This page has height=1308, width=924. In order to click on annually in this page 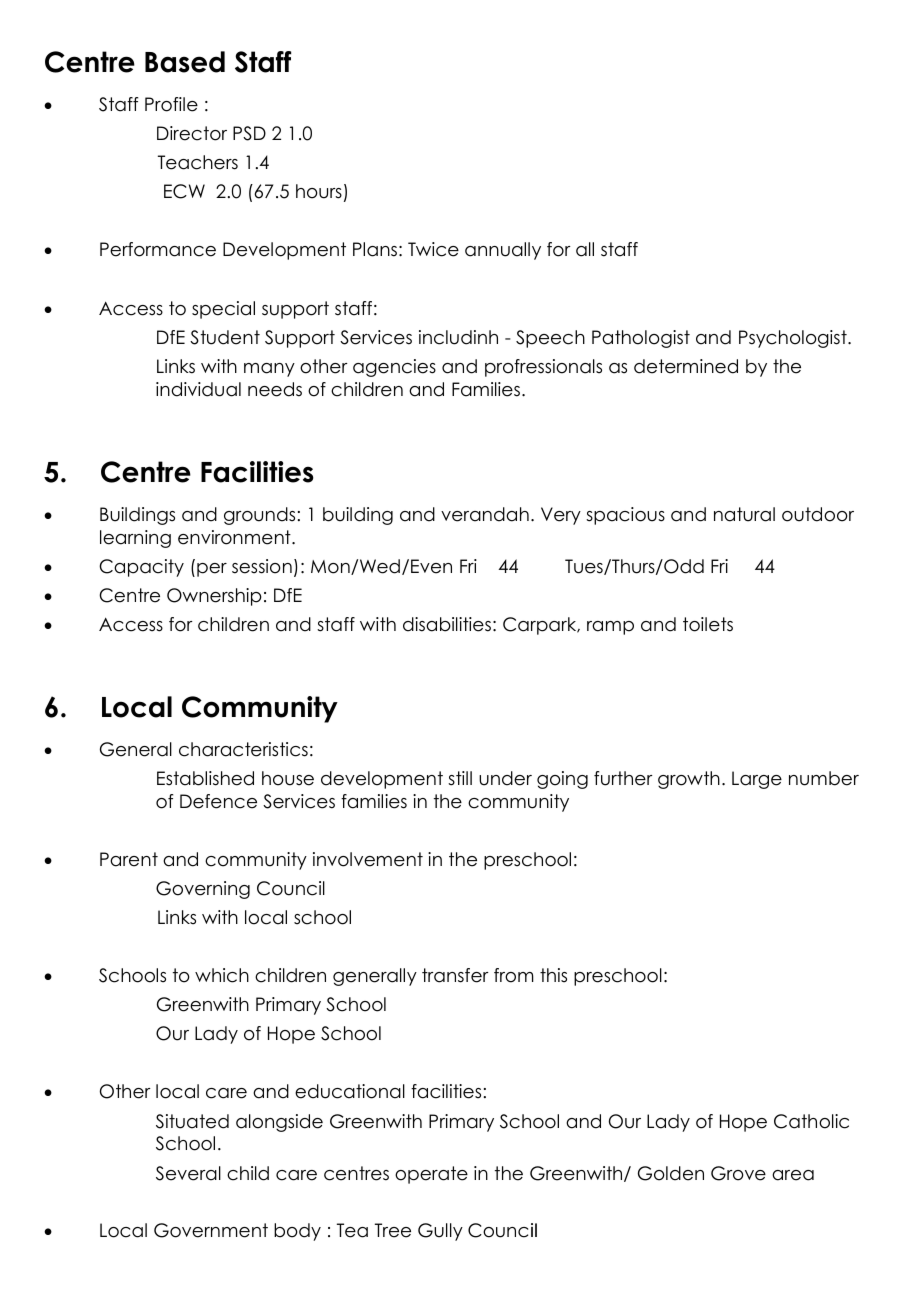, I will do `click(503, 251)`.
